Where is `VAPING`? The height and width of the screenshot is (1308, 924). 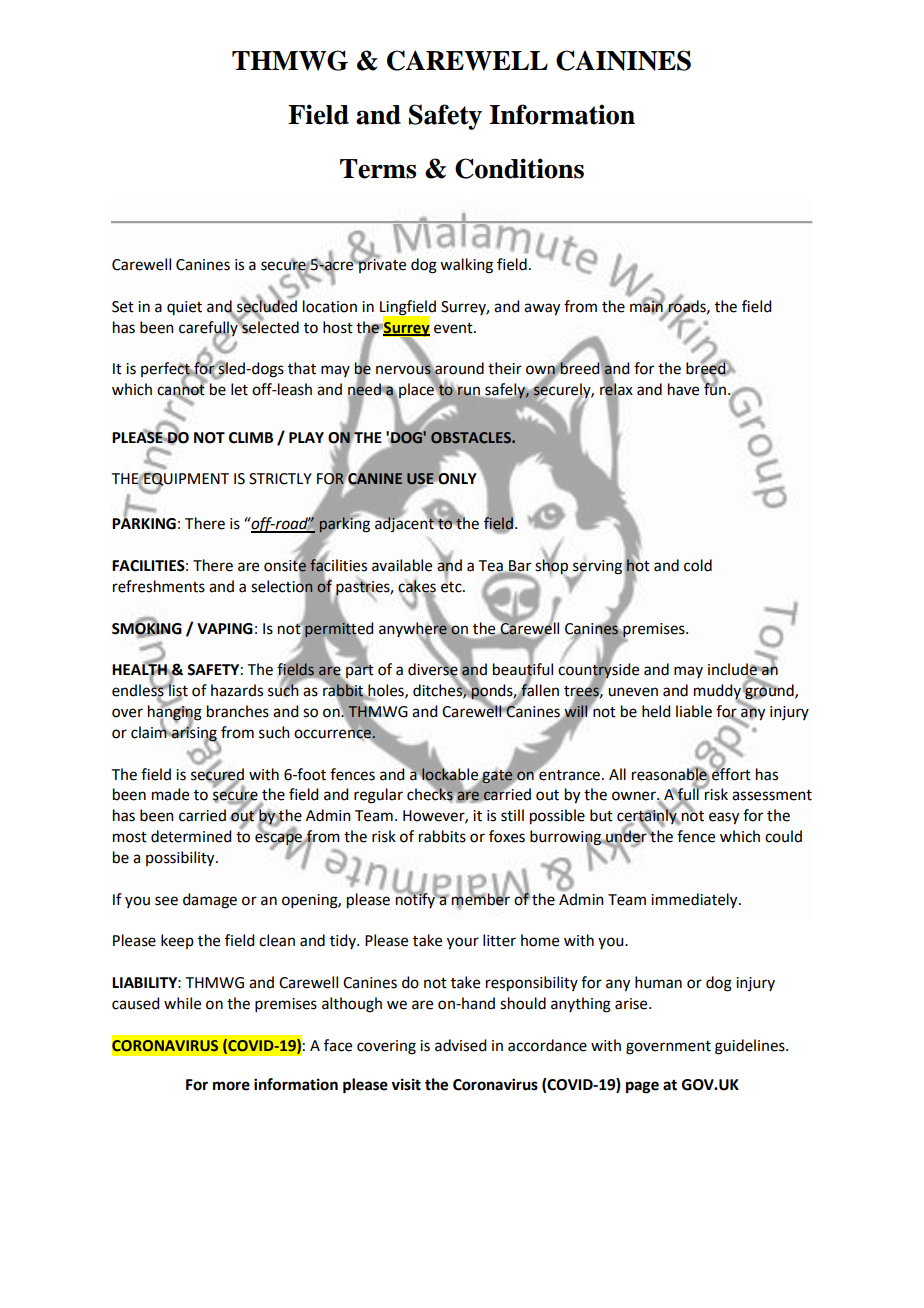
VAPING is located at coordinates (225, 629).
